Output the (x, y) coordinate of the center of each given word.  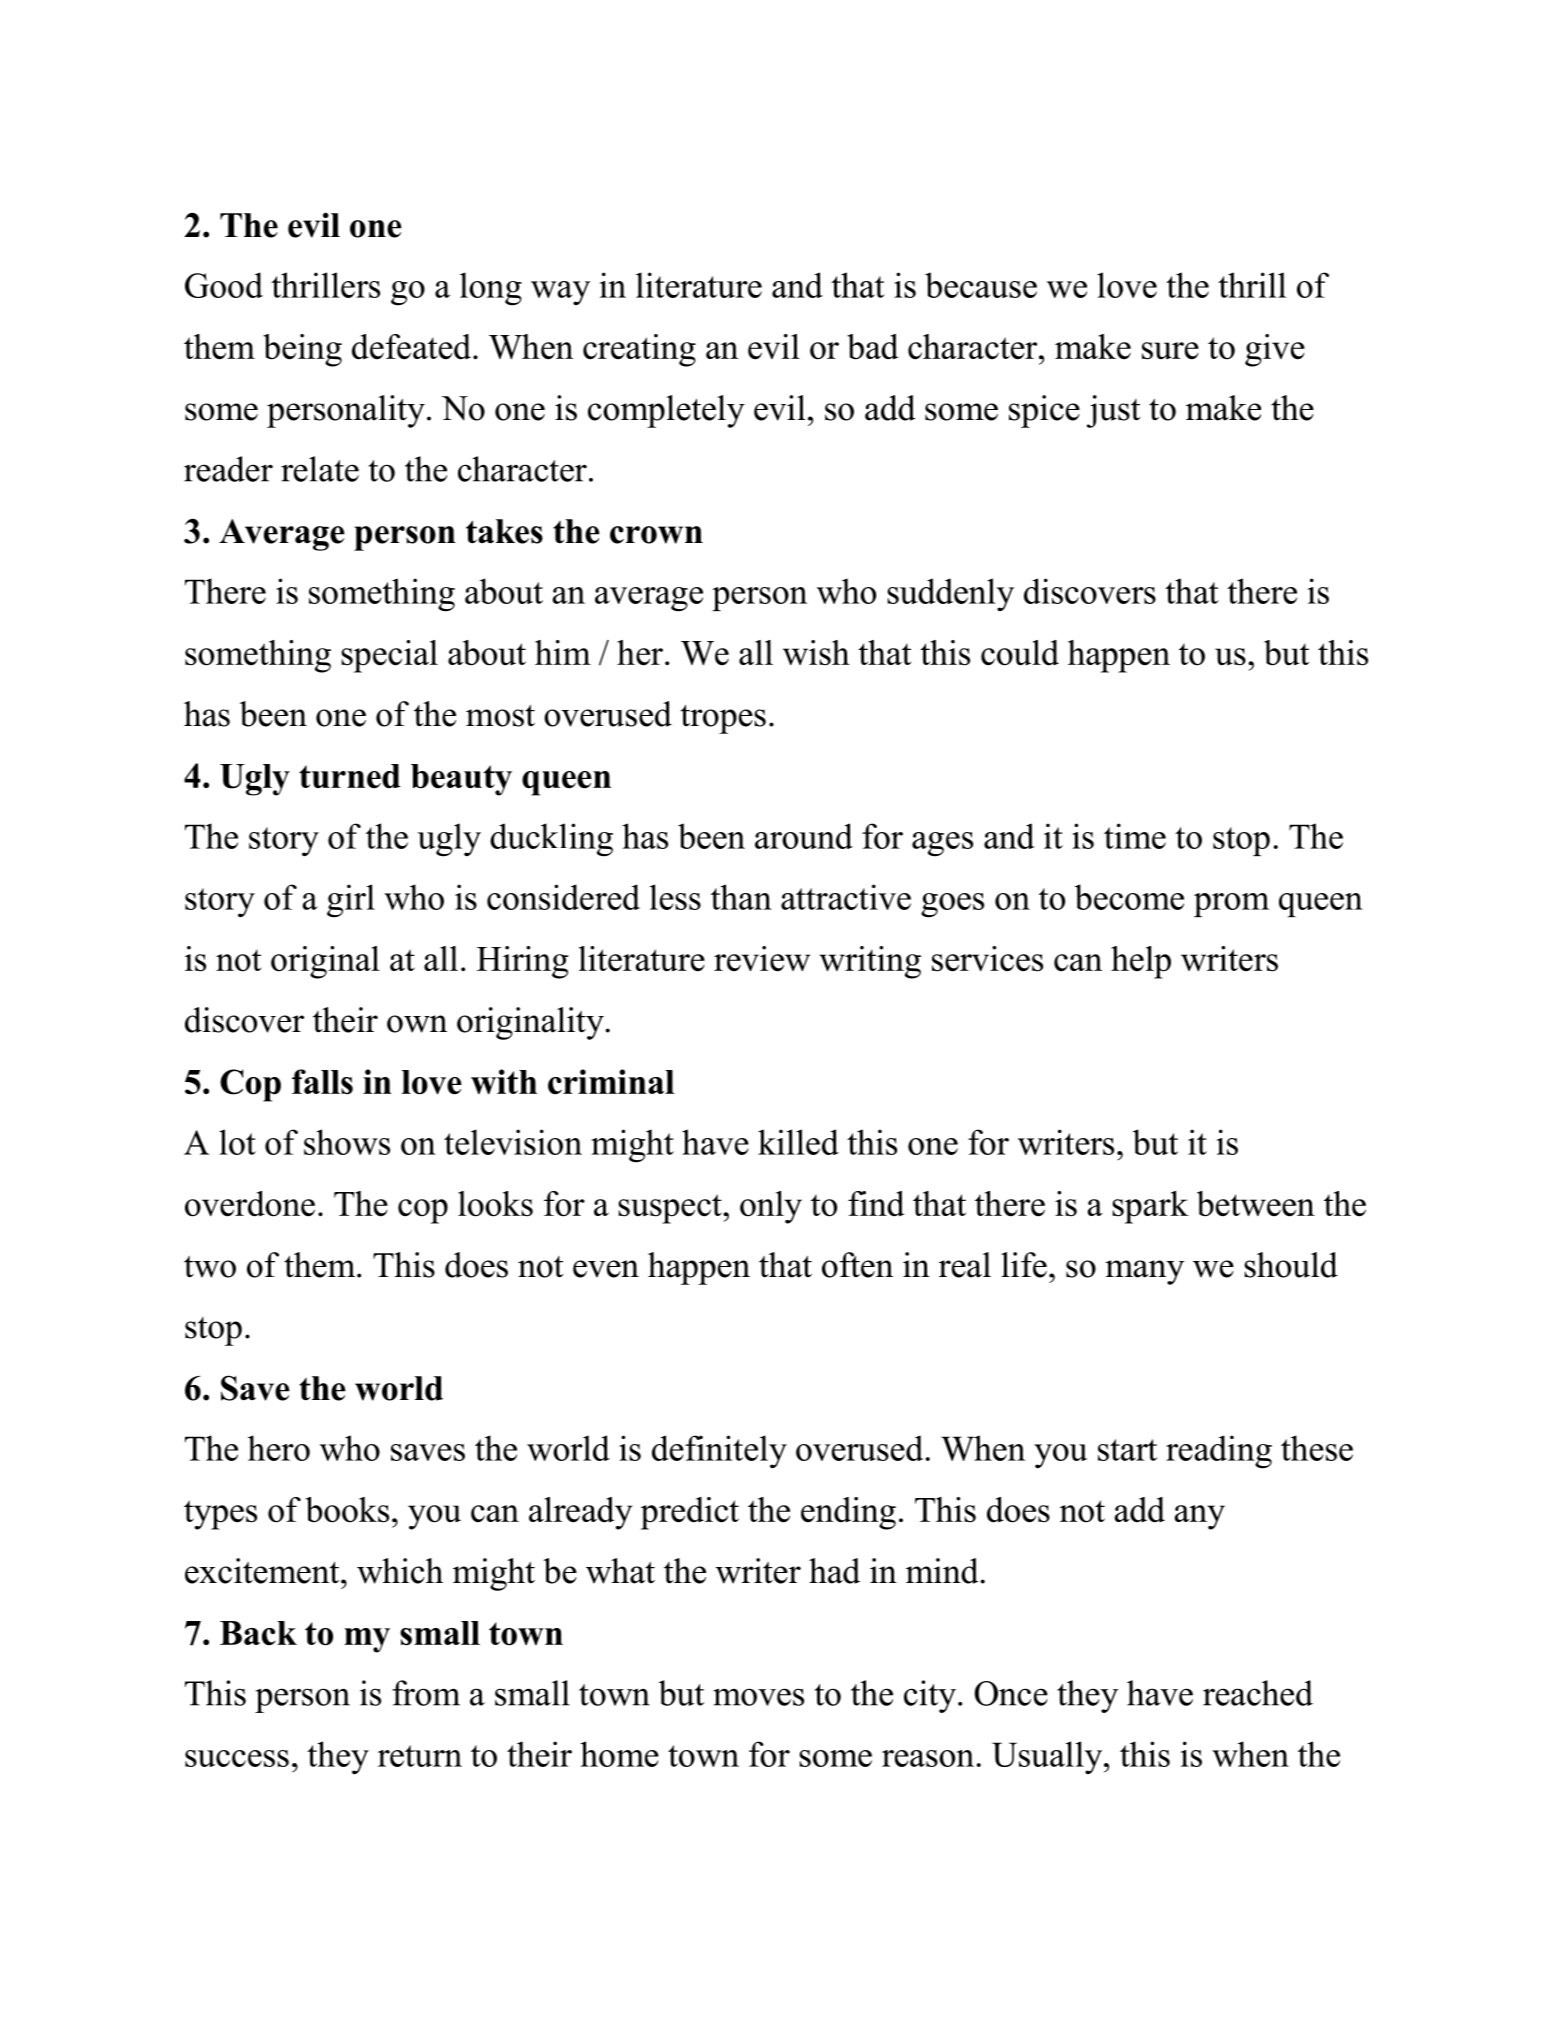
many (1144, 1272)
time (1135, 836)
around (804, 836)
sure (1170, 351)
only (771, 1207)
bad (872, 347)
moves (758, 1697)
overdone (250, 1204)
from (426, 1693)
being (302, 350)
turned (350, 776)
